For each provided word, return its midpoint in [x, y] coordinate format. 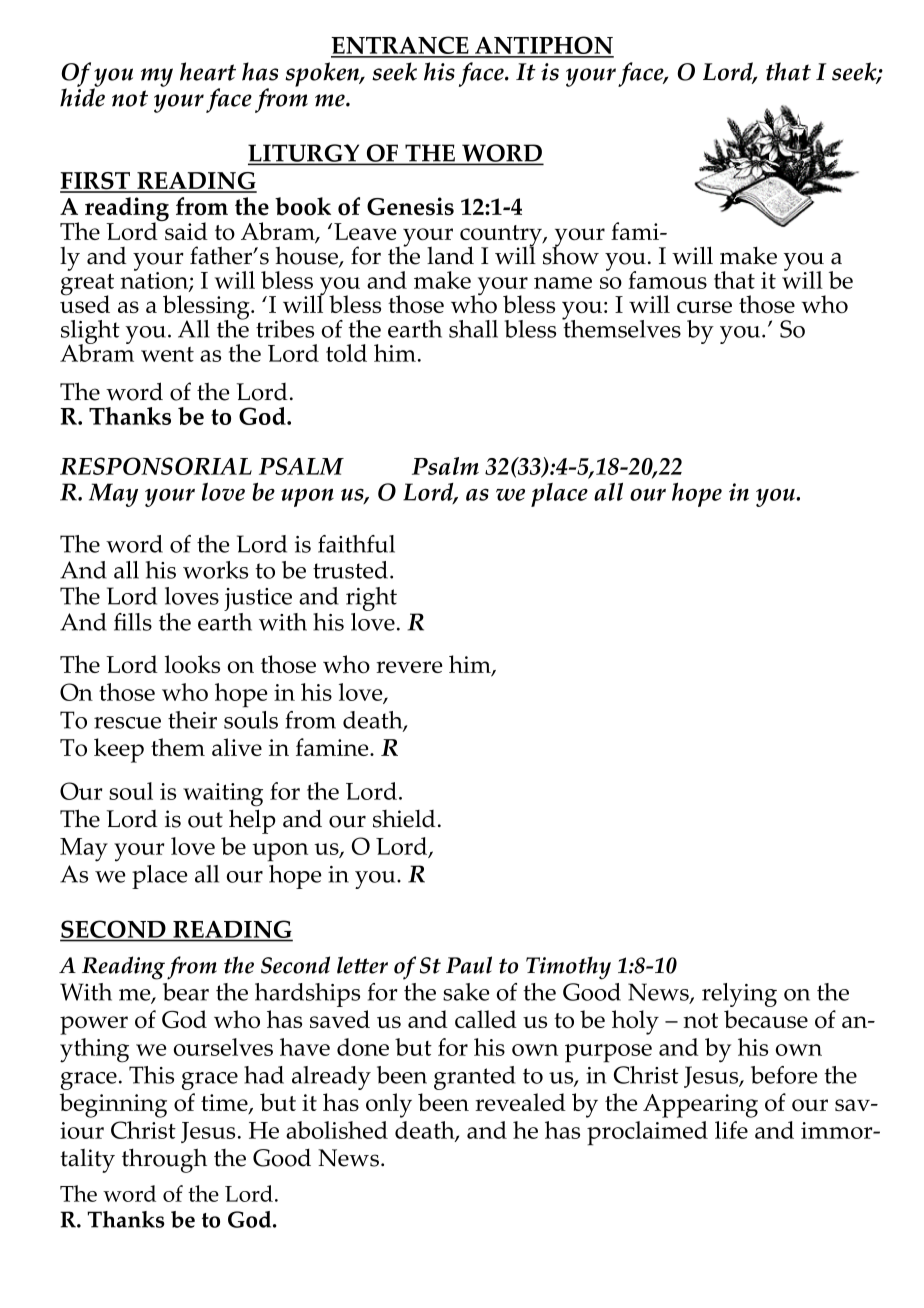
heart [208, 71]
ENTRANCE [401, 46]
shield [404, 819]
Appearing [700, 1106]
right [371, 600]
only [389, 1105]
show [571, 254]
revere [409, 667]
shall [473, 329]
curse [704, 307]
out [205, 820]
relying [739, 995]
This [151, 1075]
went [167, 354]
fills [133, 622]
